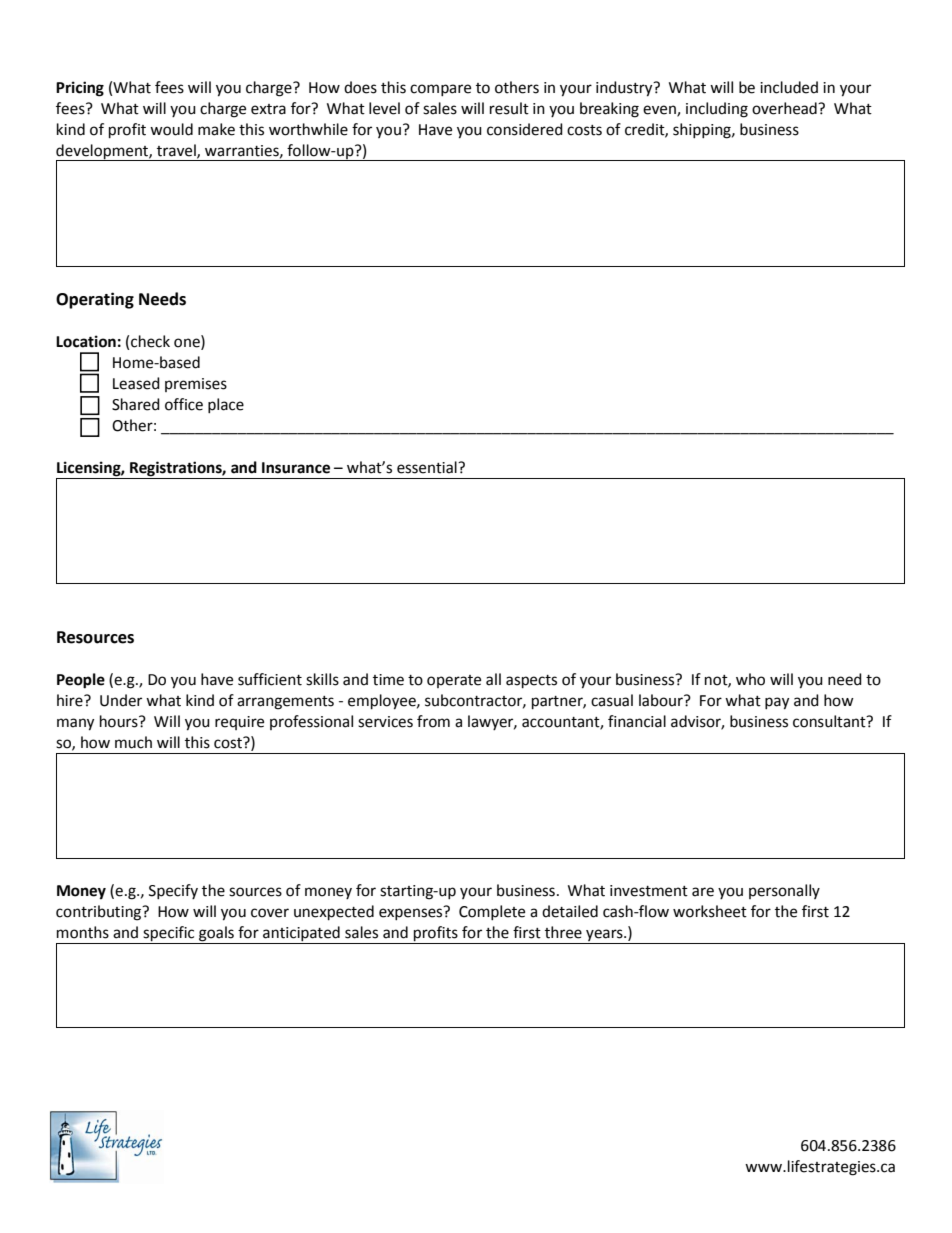  Describe the element at coordinates (717, 110) in the screenshot. I see `including` at that location.
